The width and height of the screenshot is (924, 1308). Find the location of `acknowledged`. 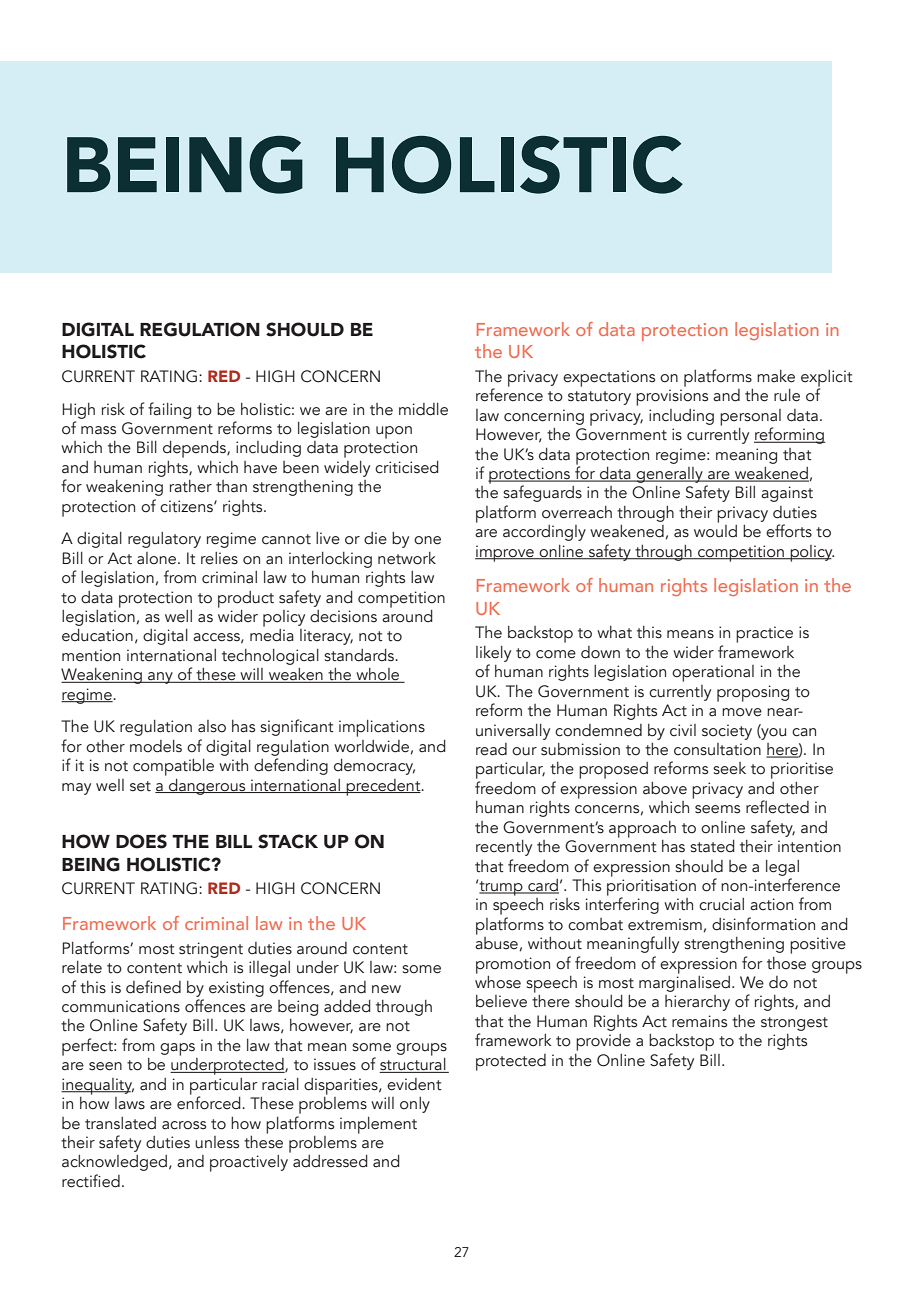

acknowledged is located at coordinates (114, 1163).
